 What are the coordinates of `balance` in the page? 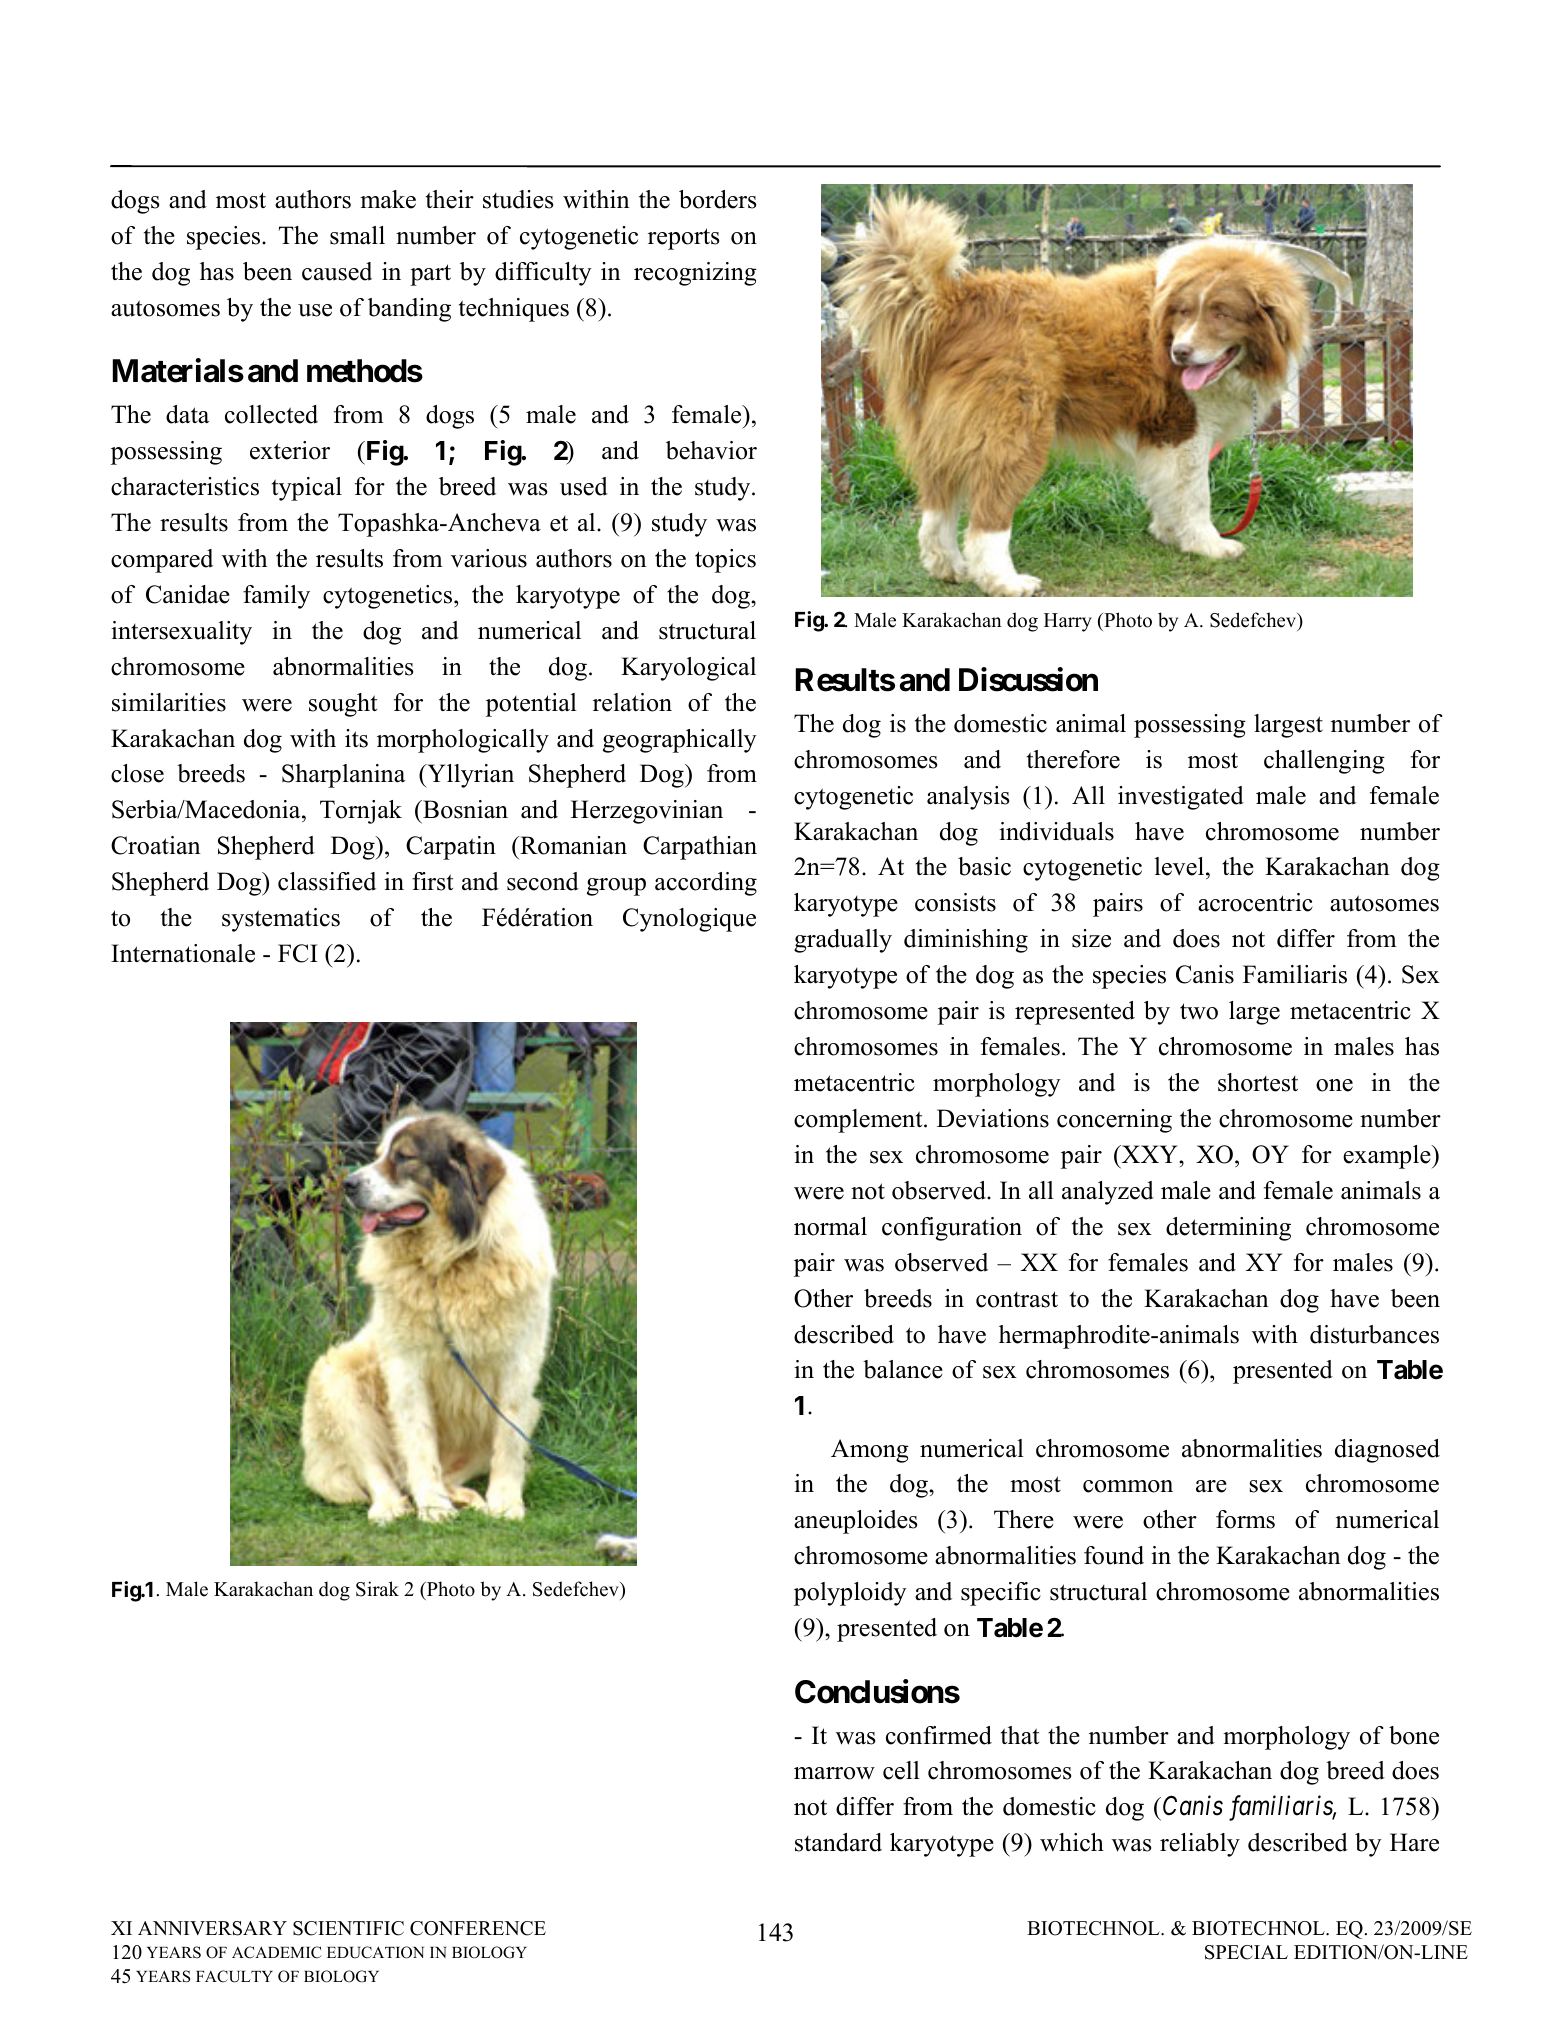 It's located at (903, 1369).
